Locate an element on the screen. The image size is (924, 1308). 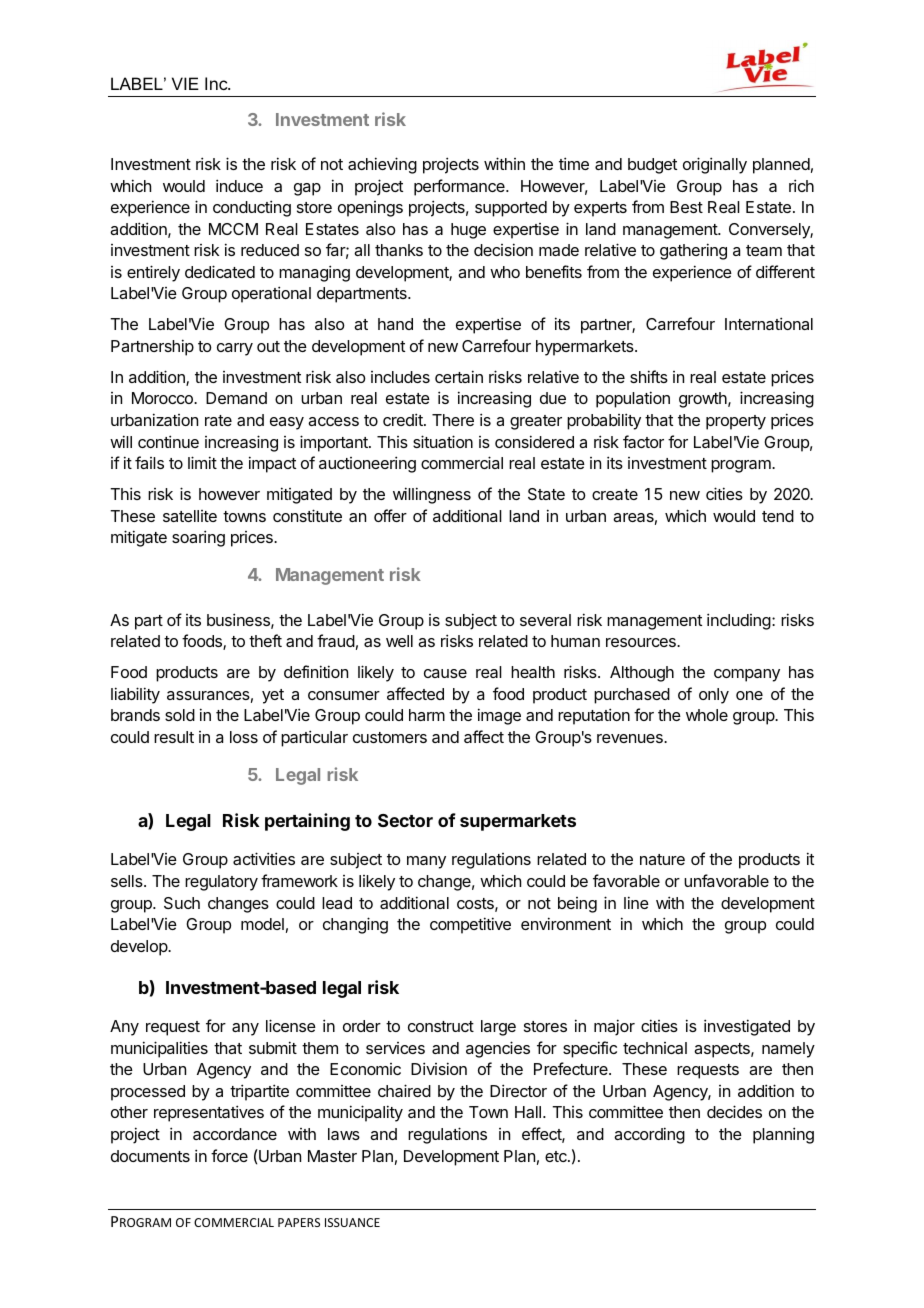
competitive is located at coordinates (470, 925).
